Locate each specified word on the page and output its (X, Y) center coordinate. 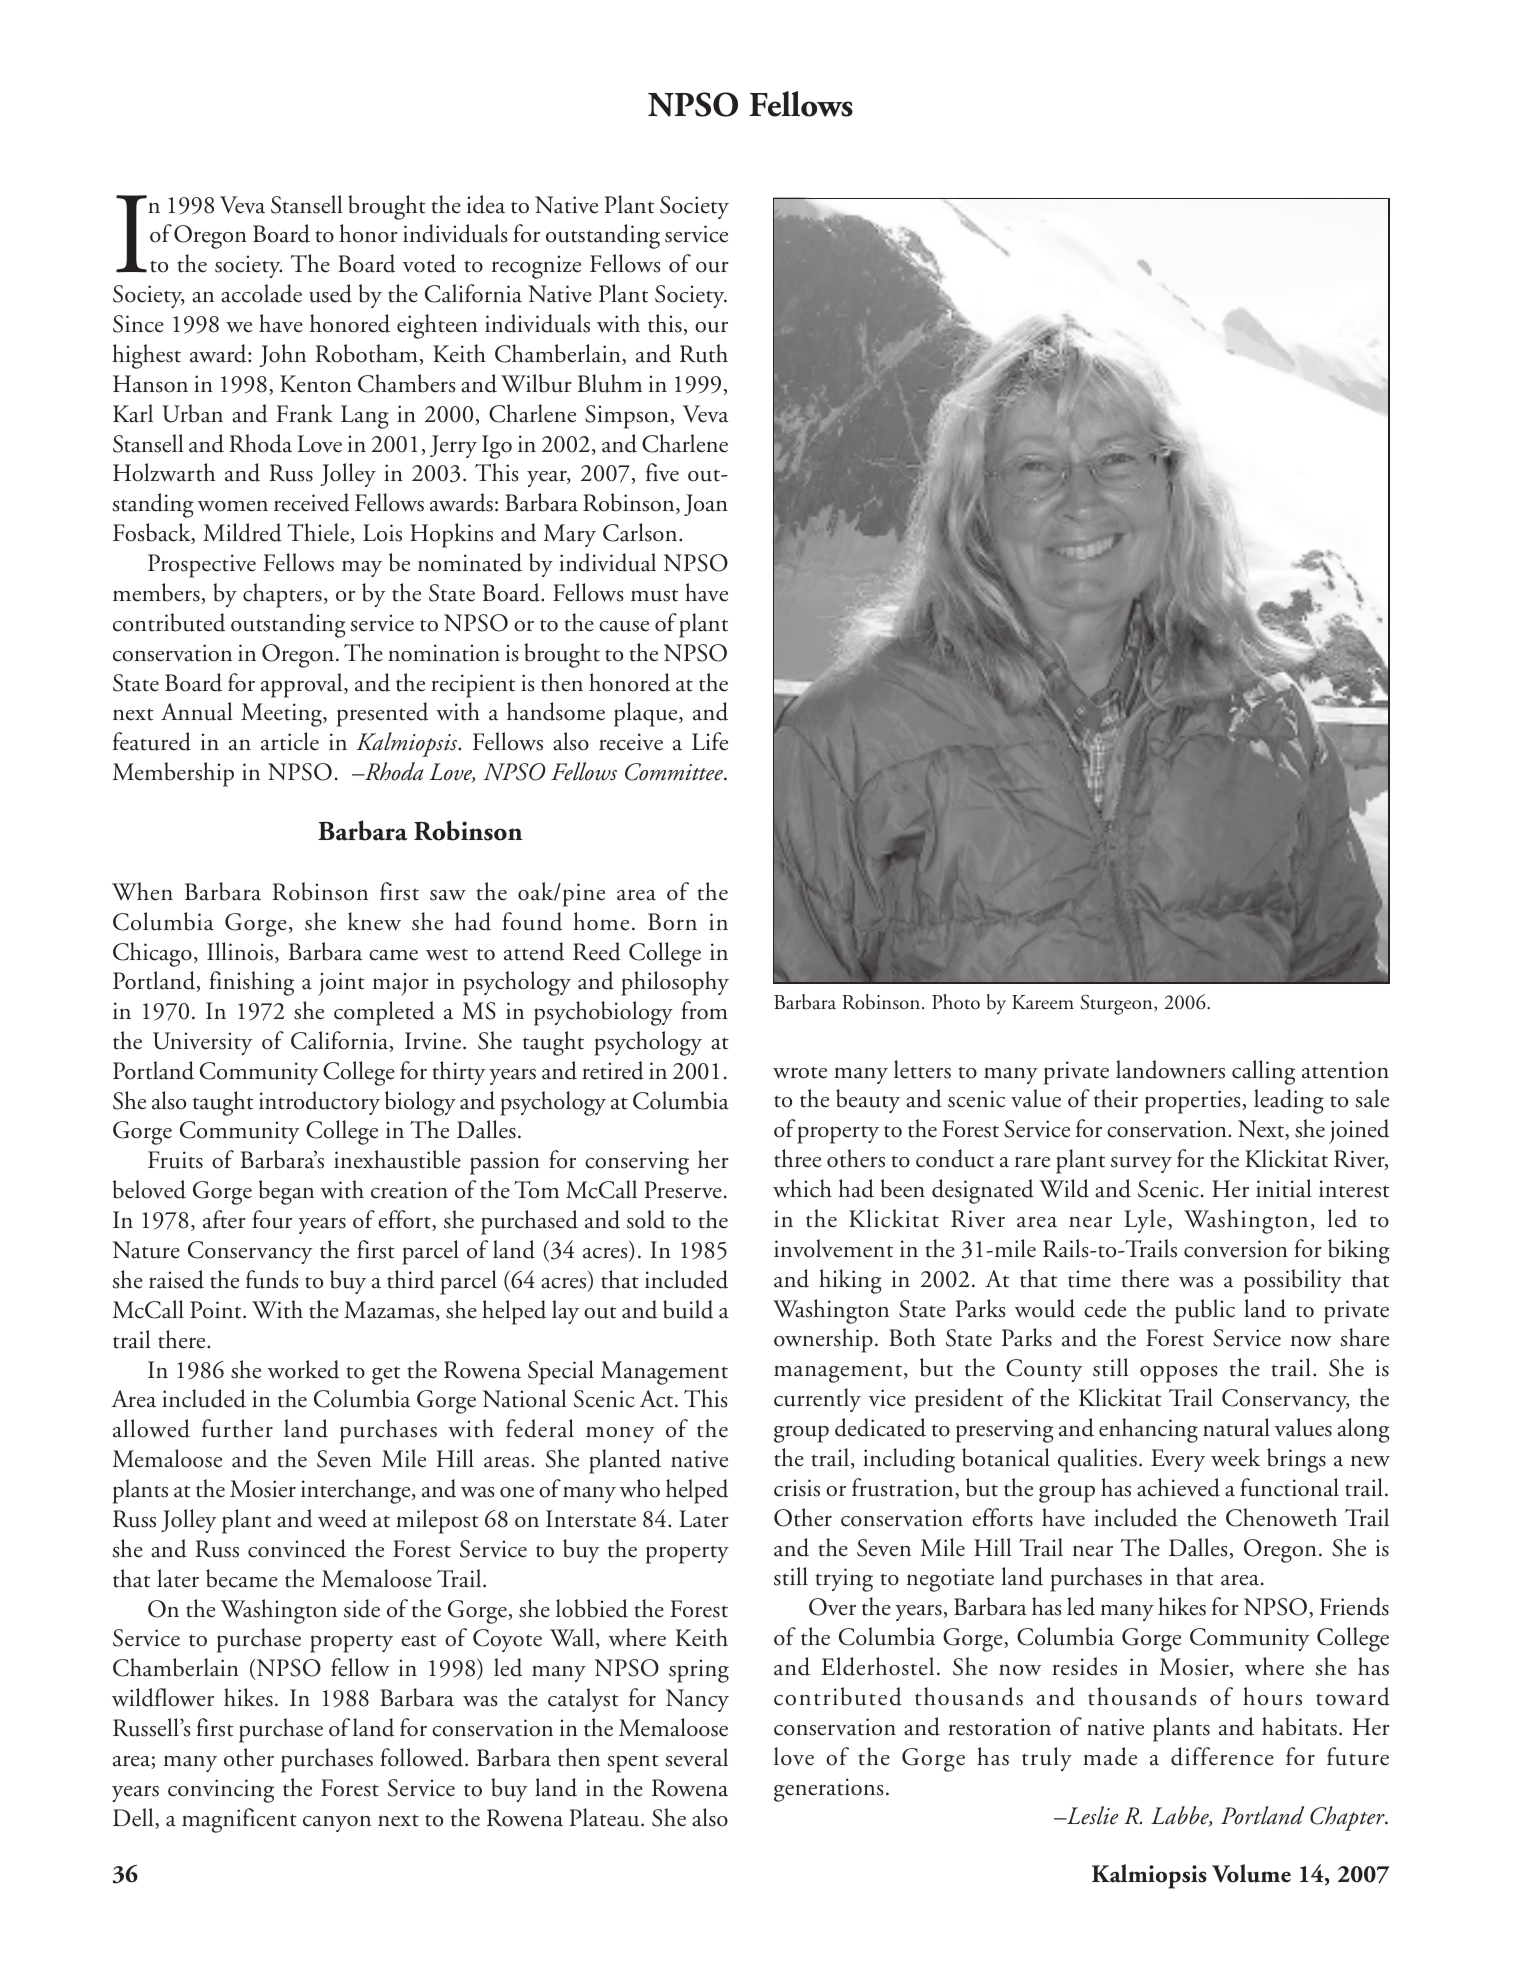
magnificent (239, 1820)
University (202, 1043)
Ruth (704, 353)
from (704, 1010)
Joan (706, 505)
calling (1263, 1072)
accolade (261, 293)
